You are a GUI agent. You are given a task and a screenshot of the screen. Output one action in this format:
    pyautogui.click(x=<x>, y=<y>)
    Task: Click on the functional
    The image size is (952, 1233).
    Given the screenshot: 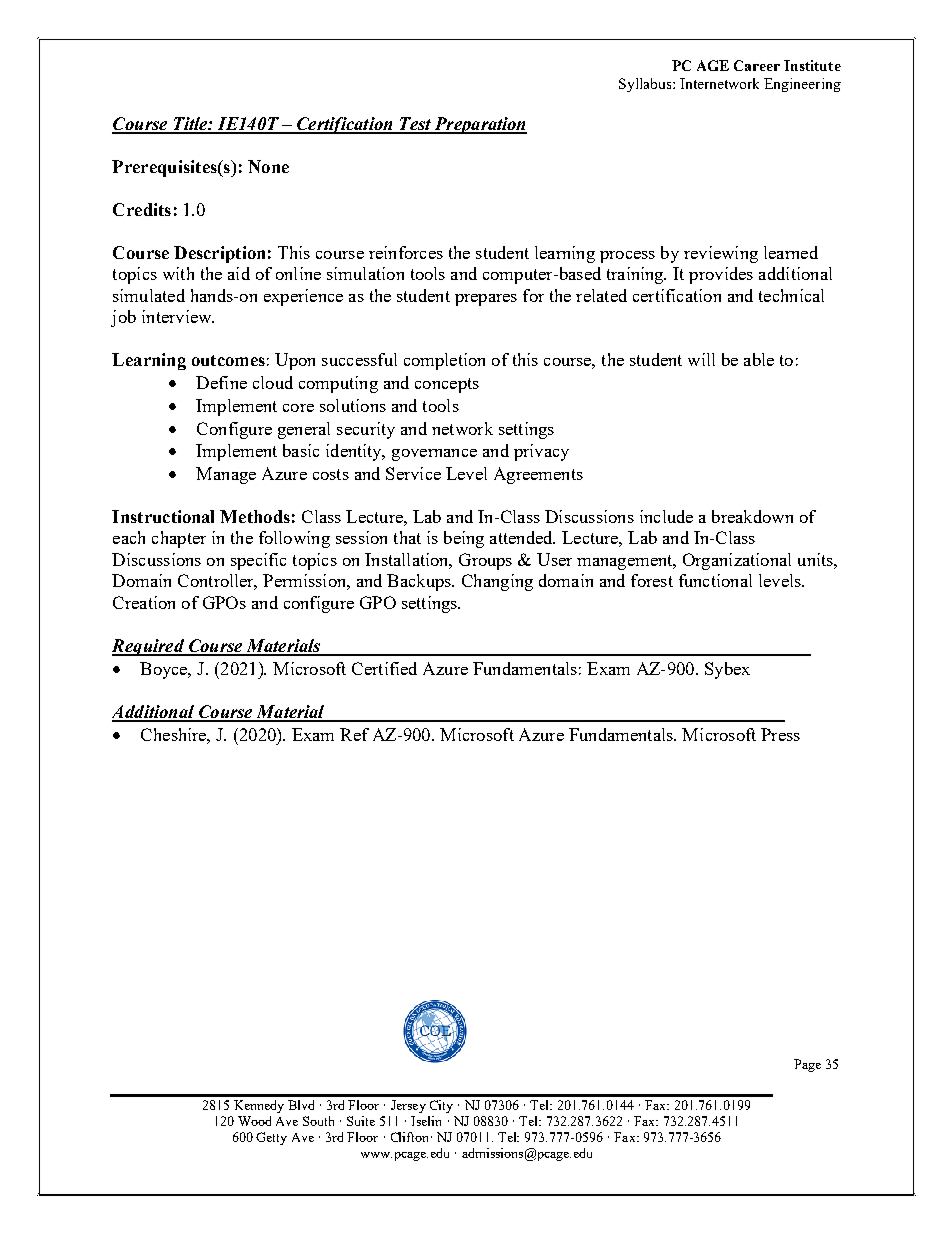 What is the action you would take?
    pyautogui.click(x=715, y=580)
